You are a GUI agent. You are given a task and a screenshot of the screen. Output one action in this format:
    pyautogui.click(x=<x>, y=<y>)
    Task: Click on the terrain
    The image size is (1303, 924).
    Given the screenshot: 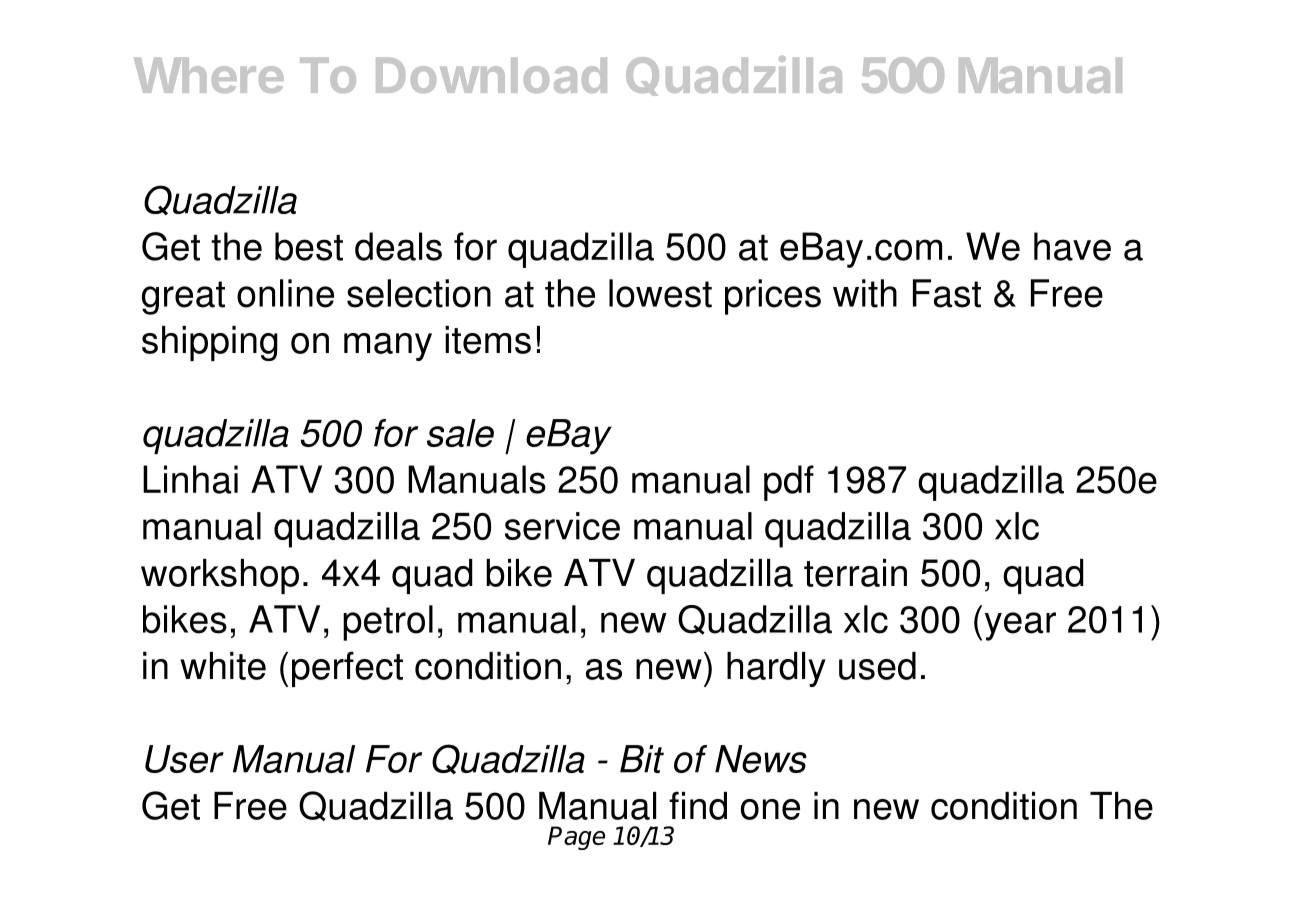 What is the action you would take?
    pyautogui.click(x=855, y=573)
